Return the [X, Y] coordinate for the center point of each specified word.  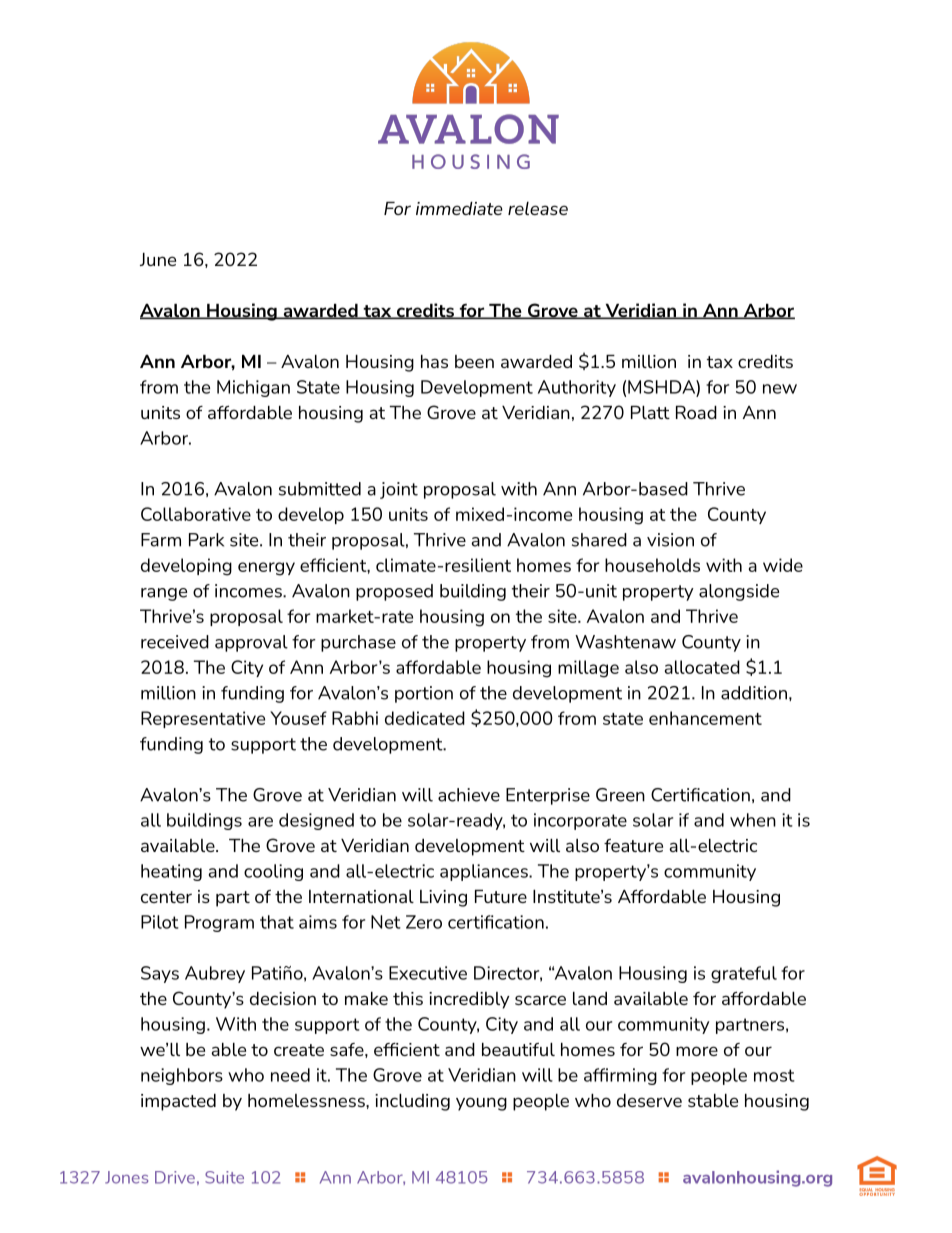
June [158, 259]
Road [696, 412]
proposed [394, 592]
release [538, 208]
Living [443, 898]
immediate [459, 208]
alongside [739, 592]
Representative [203, 719]
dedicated [425, 718]
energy [266, 569]
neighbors [182, 1076]
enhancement [705, 718]
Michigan [253, 388]
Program [219, 923]
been [474, 361]
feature [633, 845]
